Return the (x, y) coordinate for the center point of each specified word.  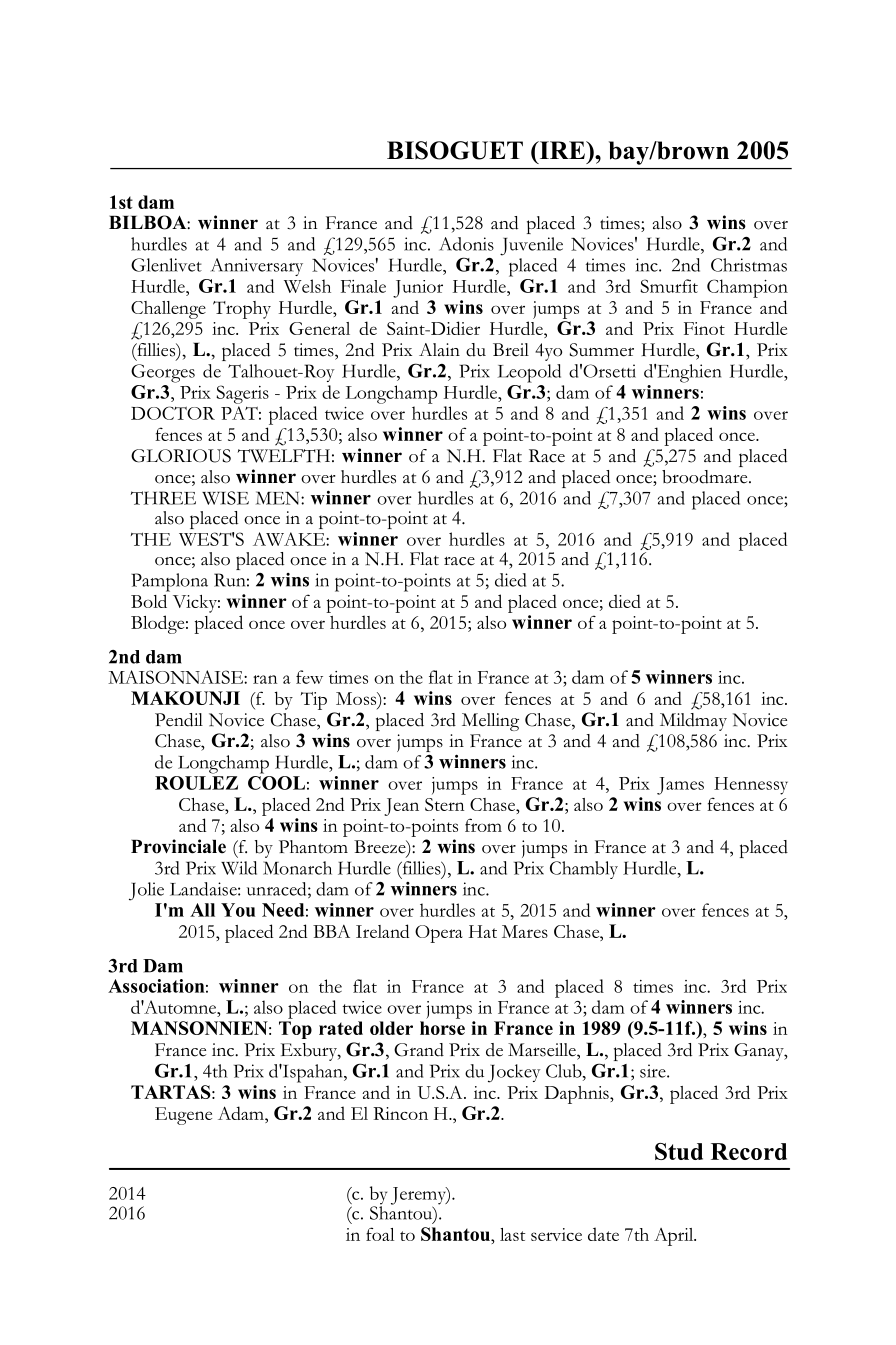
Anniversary (257, 267)
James (680, 786)
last (512, 1234)
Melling (490, 722)
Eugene (183, 1116)
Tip (314, 701)
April (675, 1237)
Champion (747, 288)
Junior (418, 289)
